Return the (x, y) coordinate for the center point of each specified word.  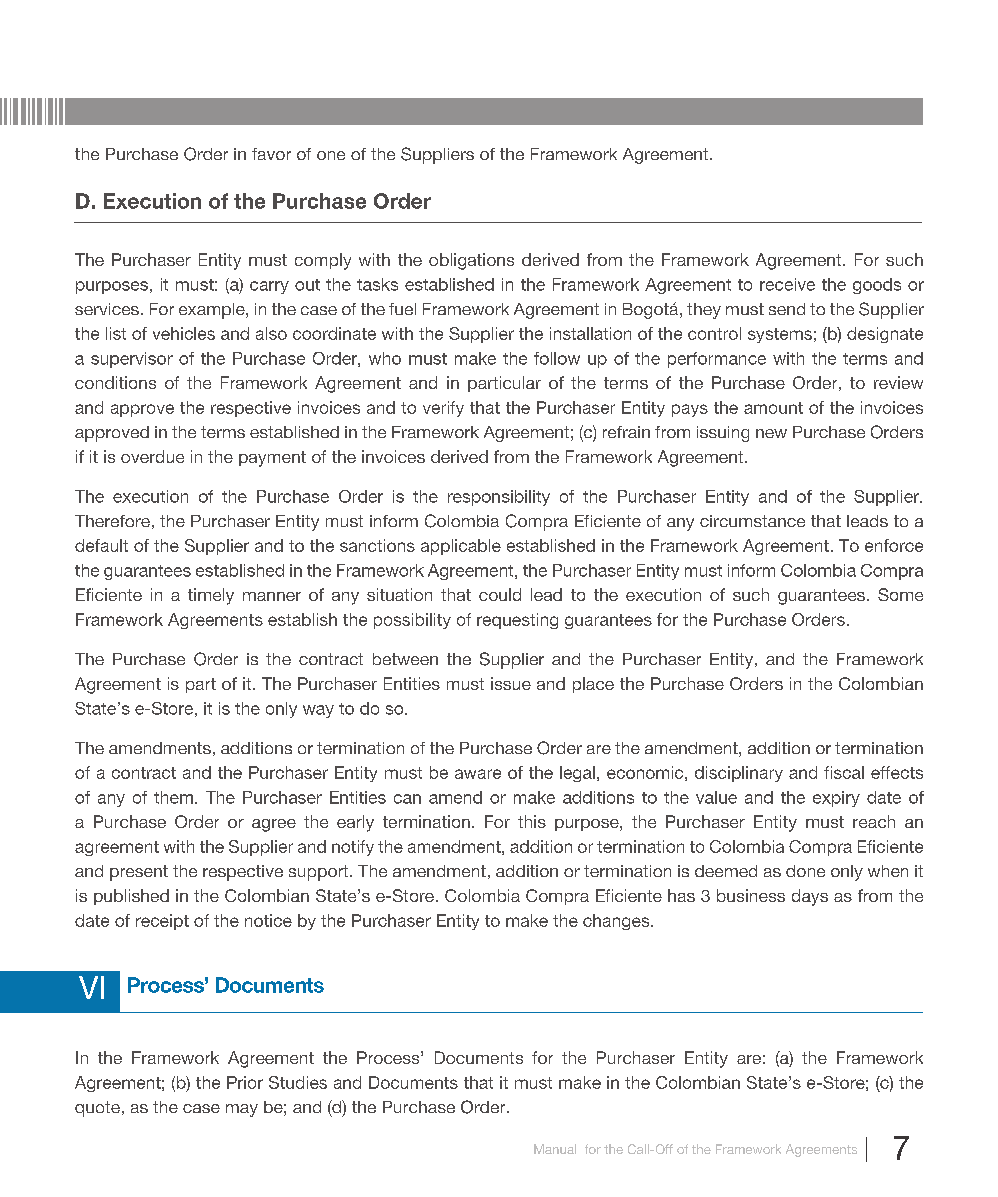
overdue (152, 456)
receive (787, 284)
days (810, 897)
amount (773, 408)
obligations (471, 261)
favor (271, 154)
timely (211, 596)
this (532, 821)
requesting (517, 621)
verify (443, 409)
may (242, 1110)
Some (900, 594)
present (139, 873)
